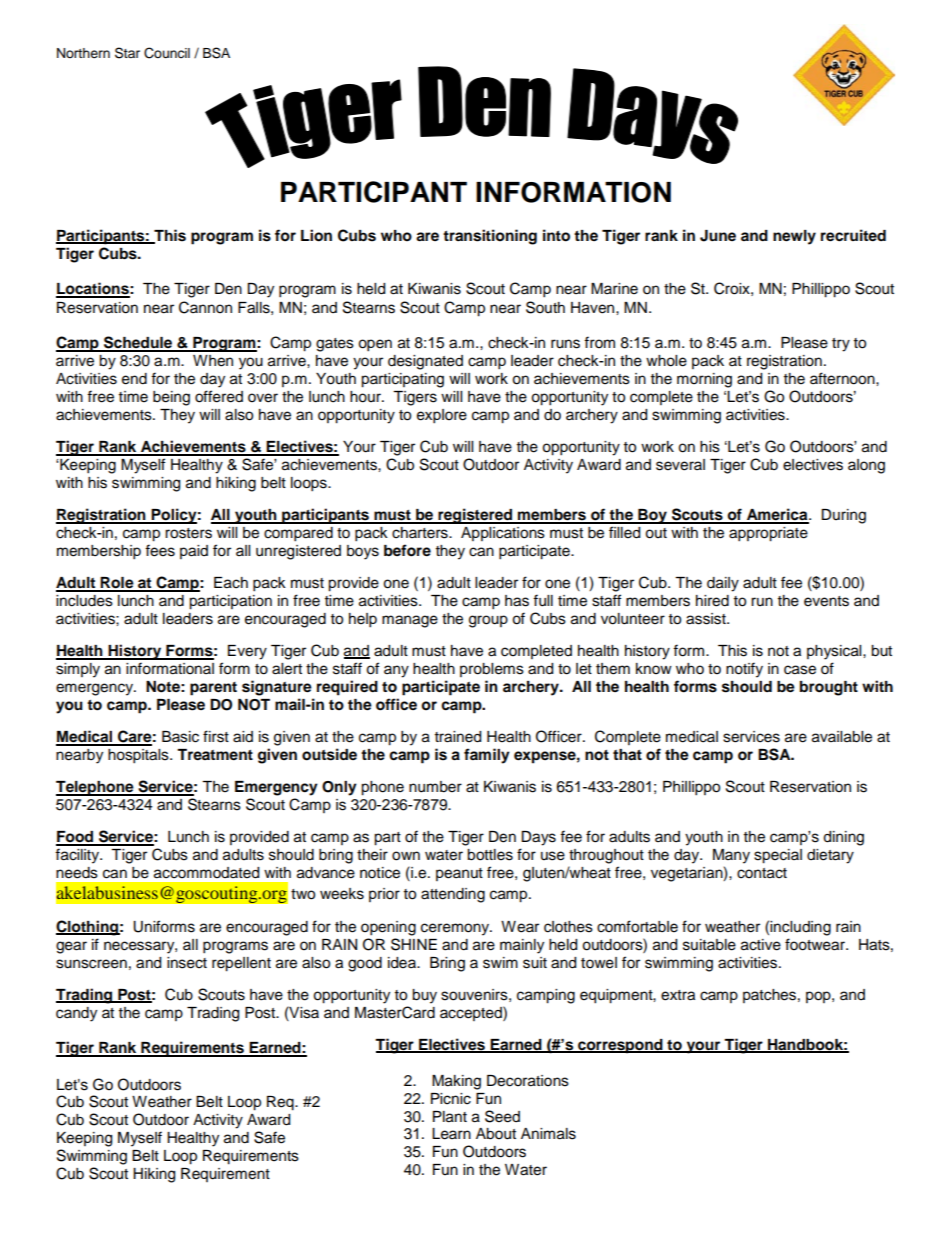 This screenshot has width=952, height=1233. Describe the element at coordinates (117, 584) in the screenshot. I see `Role` at that location.
